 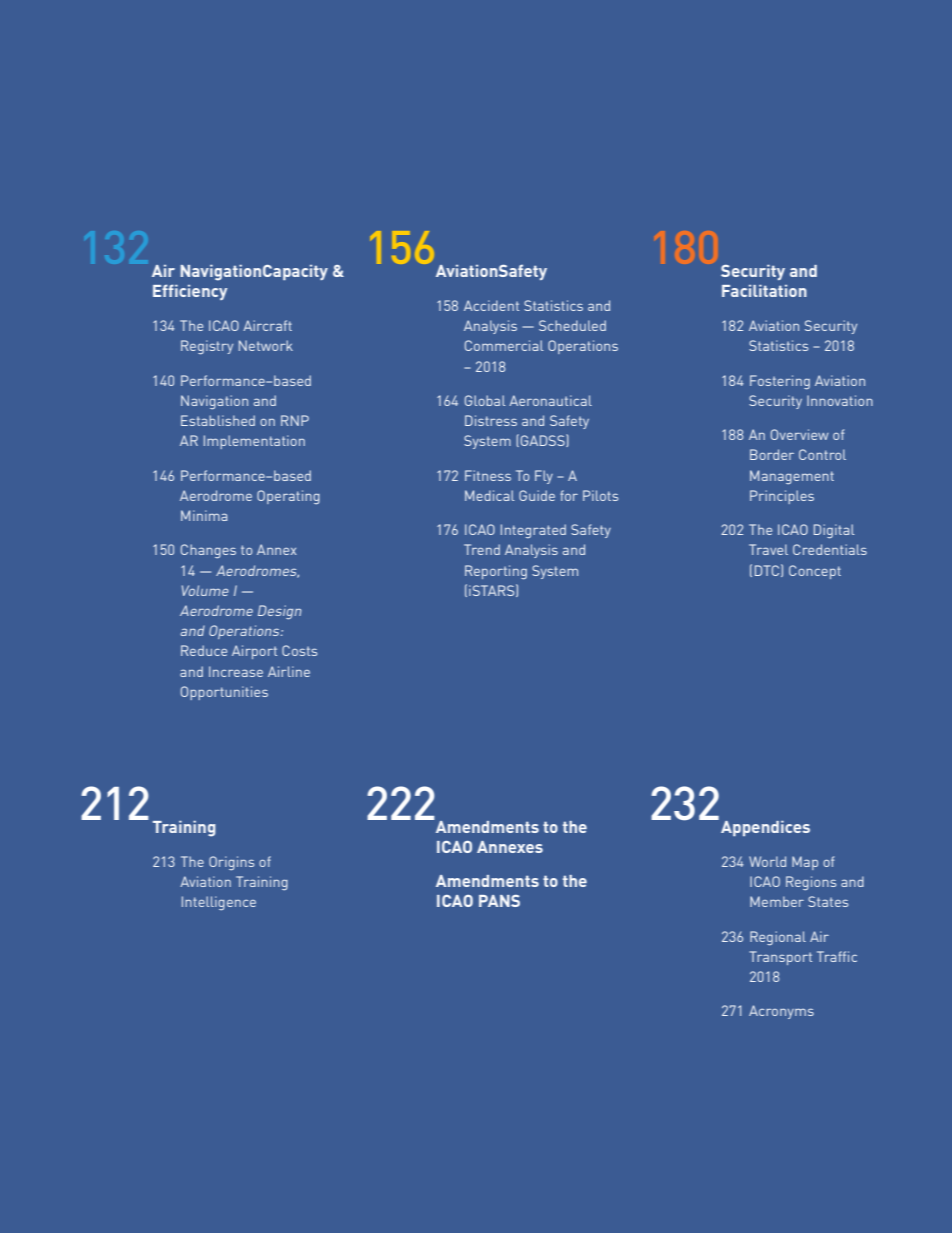 I want to click on Accident, so click(x=491, y=305).
